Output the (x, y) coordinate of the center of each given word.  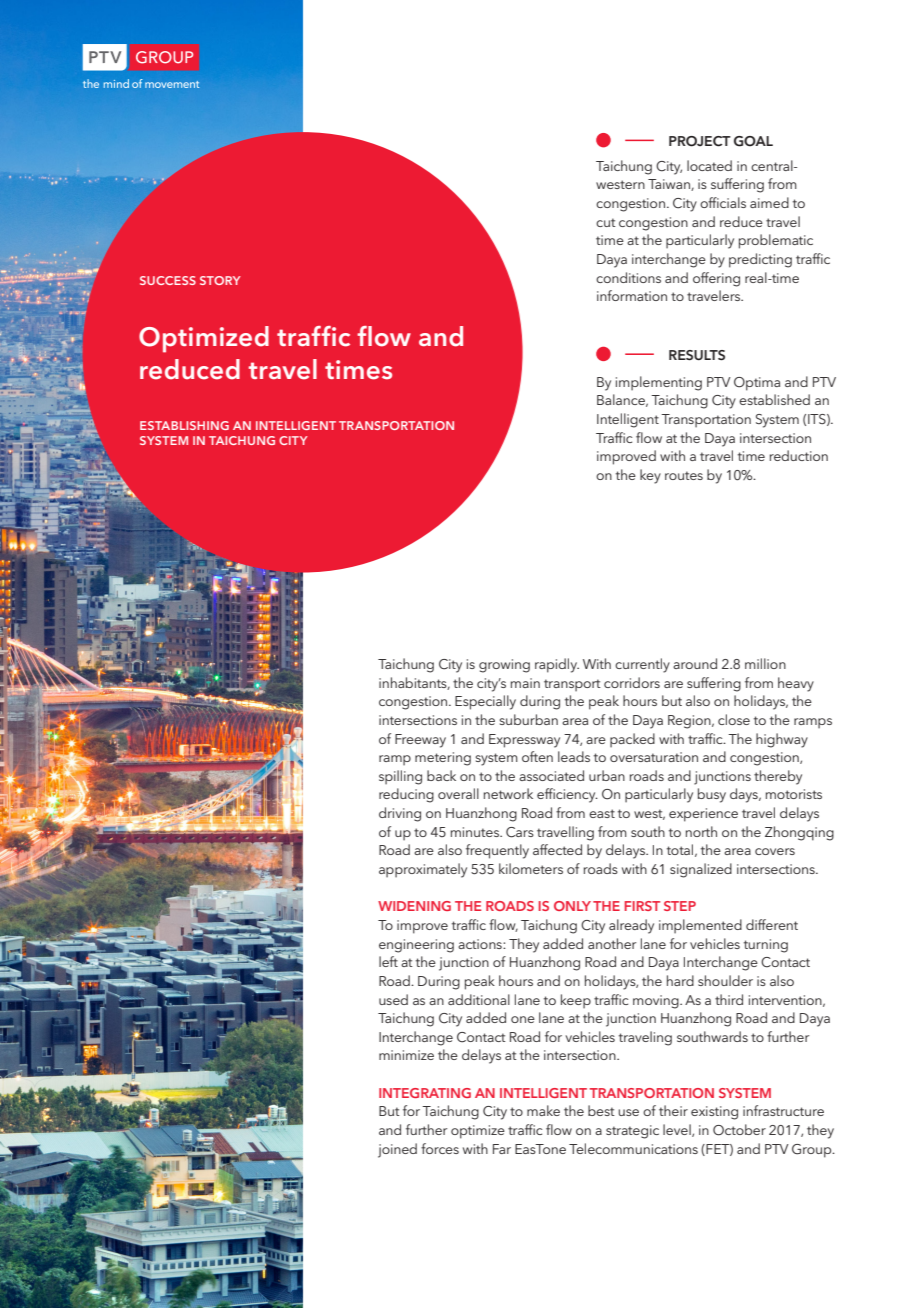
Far (502, 1149)
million (765, 663)
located (709, 165)
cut (606, 222)
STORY (220, 280)
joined (397, 1150)
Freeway (420, 741)
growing (504, 666)
